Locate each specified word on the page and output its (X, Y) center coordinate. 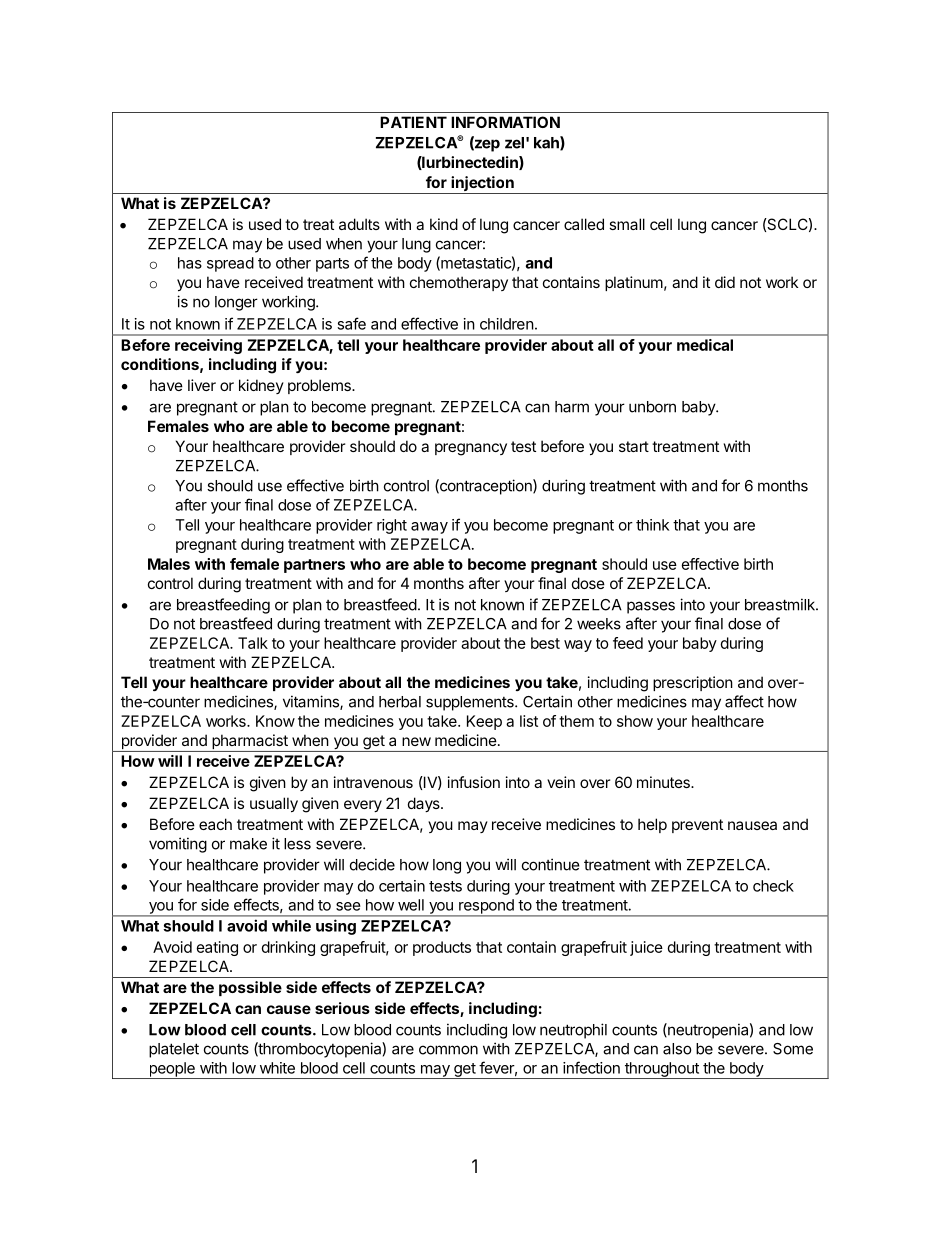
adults (359, 224)
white (277, 1068)
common (448, 1050)
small (627, 224)
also (677, 1049)
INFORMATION (505, 122)
